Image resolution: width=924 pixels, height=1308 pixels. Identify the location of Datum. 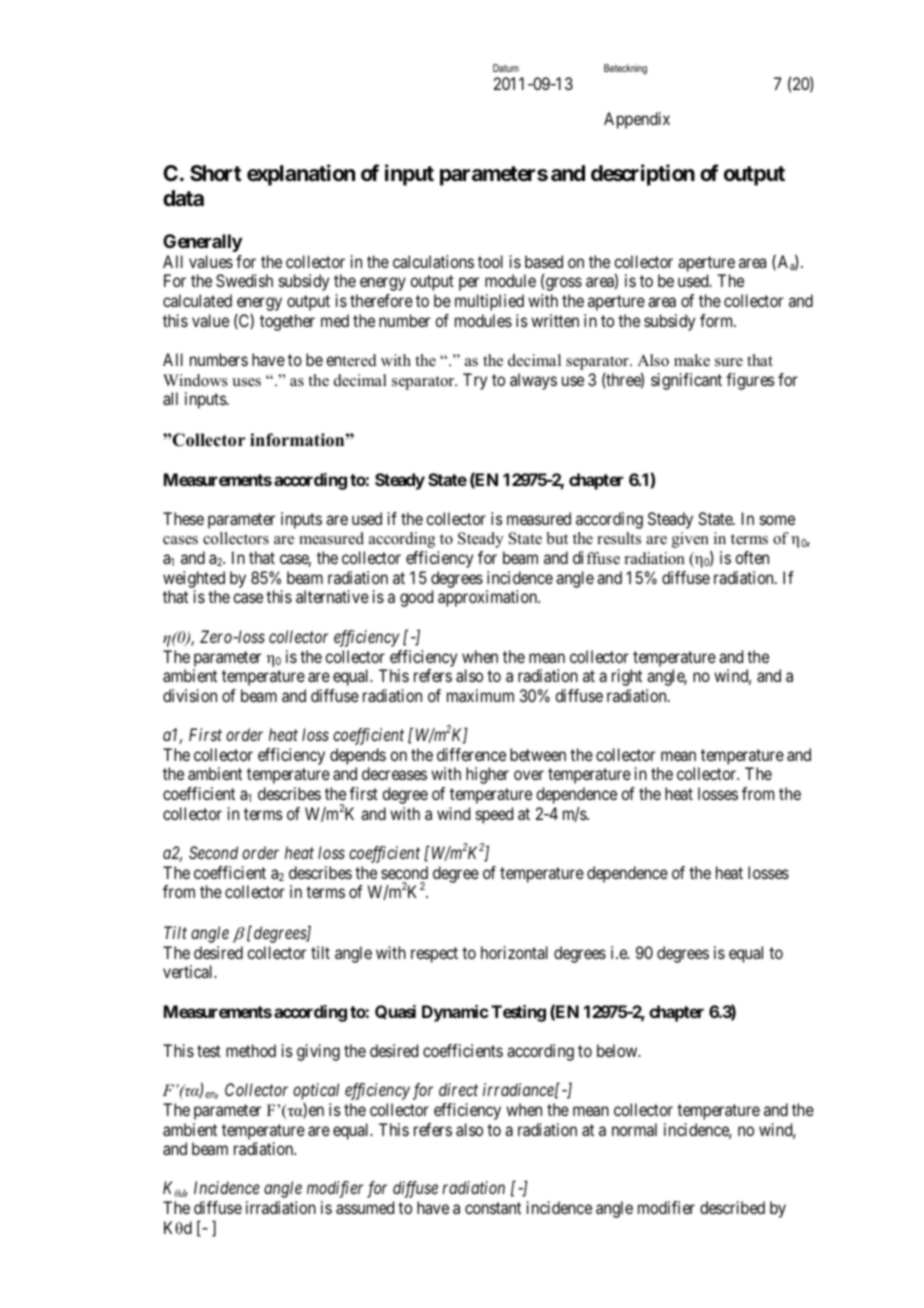
(506, 68).
